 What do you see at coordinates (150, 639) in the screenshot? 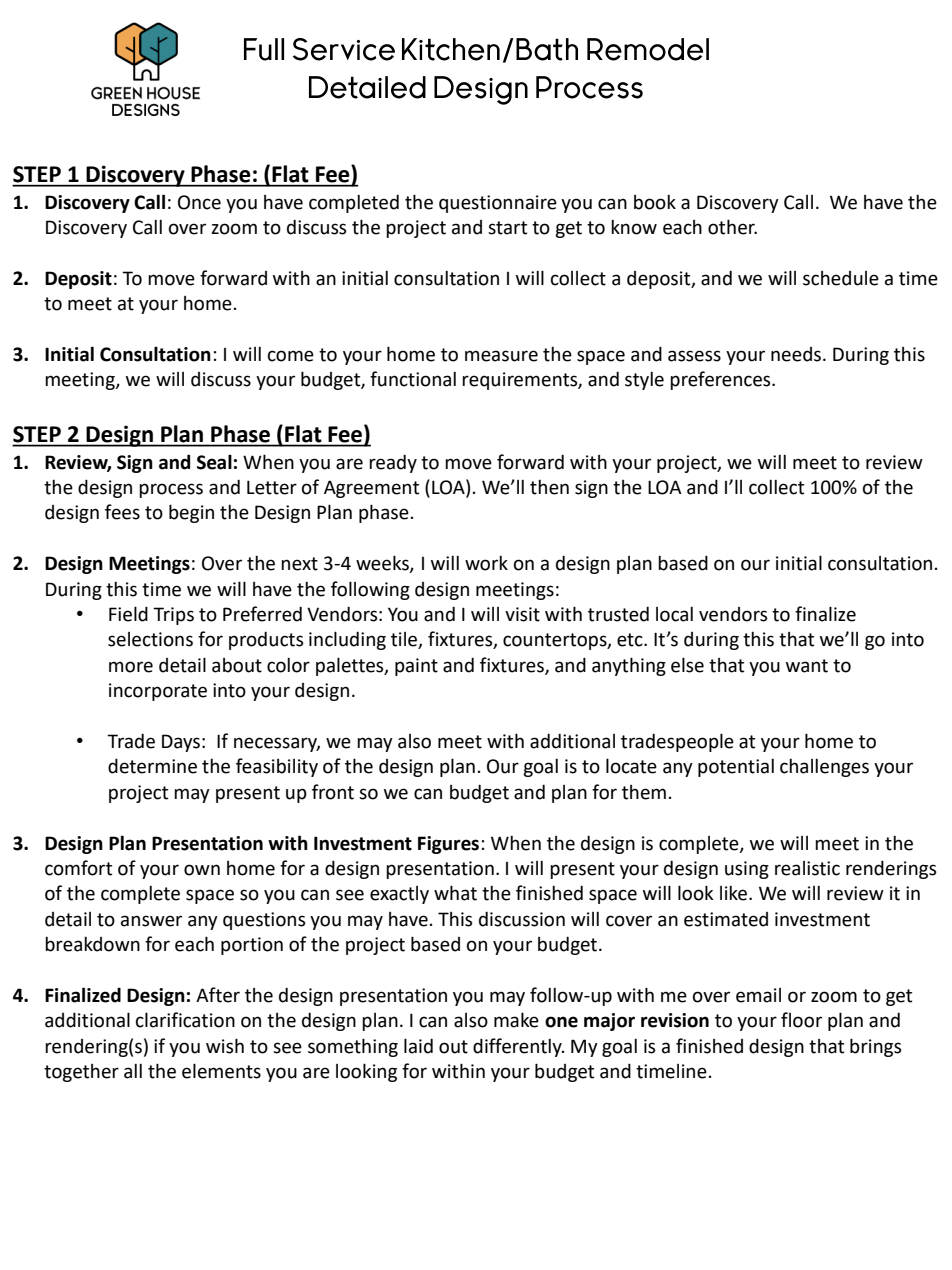
I see `selections` at bounding box center [150, 639].
